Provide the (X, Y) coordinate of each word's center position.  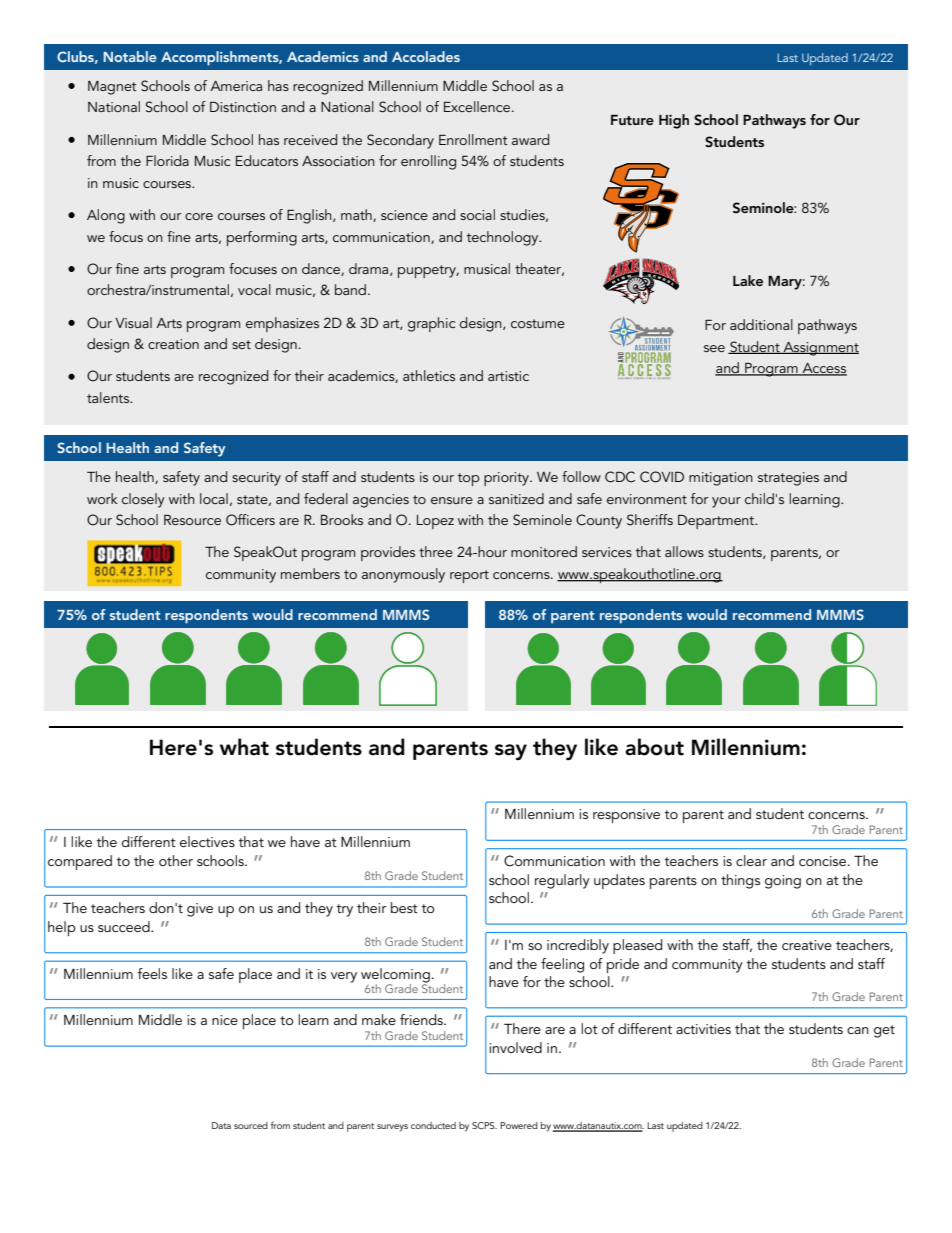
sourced (251, 1125)
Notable (130, 56)
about (654, 747)
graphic (431, 324)
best (404, 907)
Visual (133, 322)
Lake (748, 280)
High (674, 121)
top (469, 479)
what (244, 747)
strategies (788, 479)
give (200, 910)
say (511, 752)
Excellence (477, 106)
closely (143, 500)
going (783, 882)
